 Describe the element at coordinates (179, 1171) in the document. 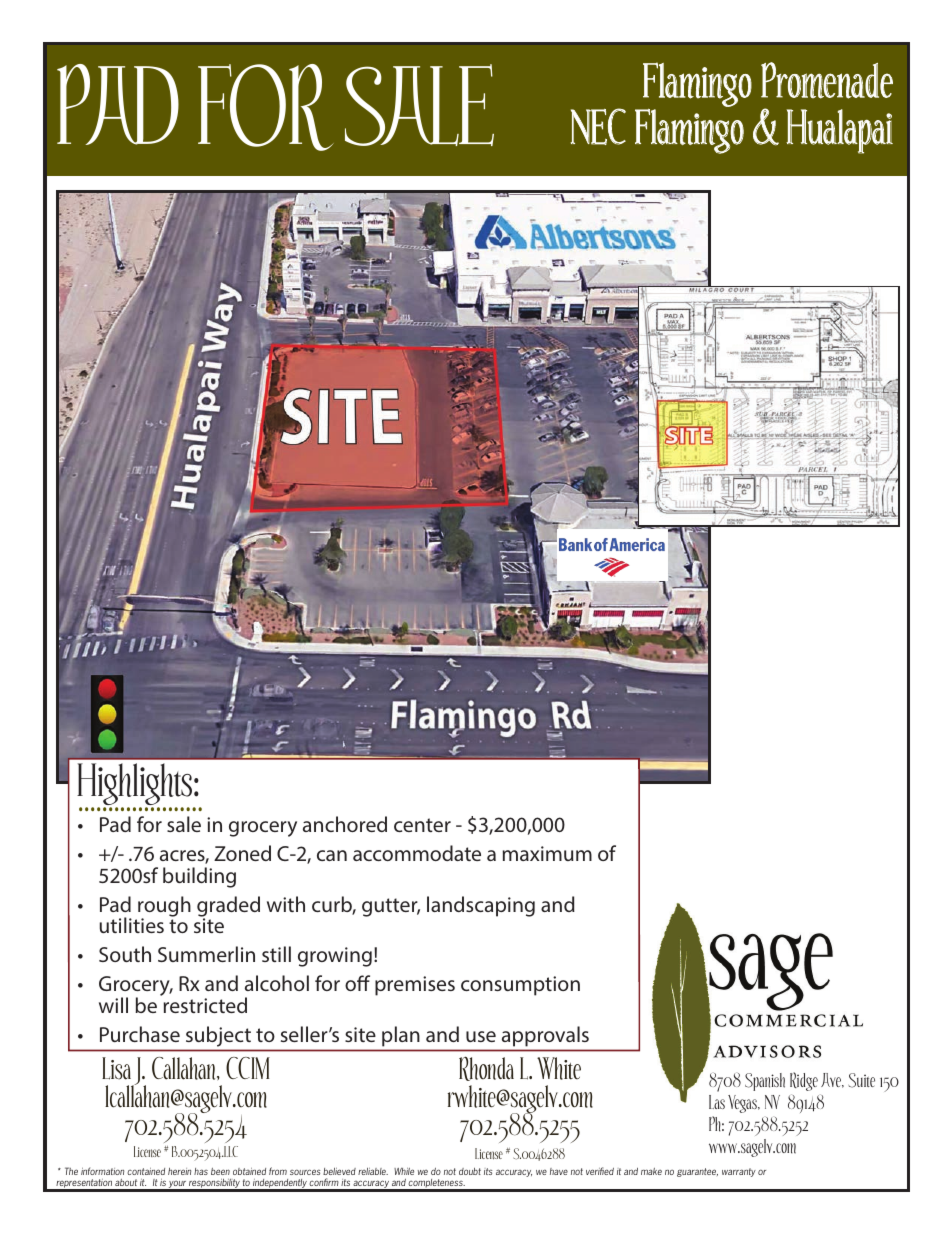

I see `herein` at that location.
